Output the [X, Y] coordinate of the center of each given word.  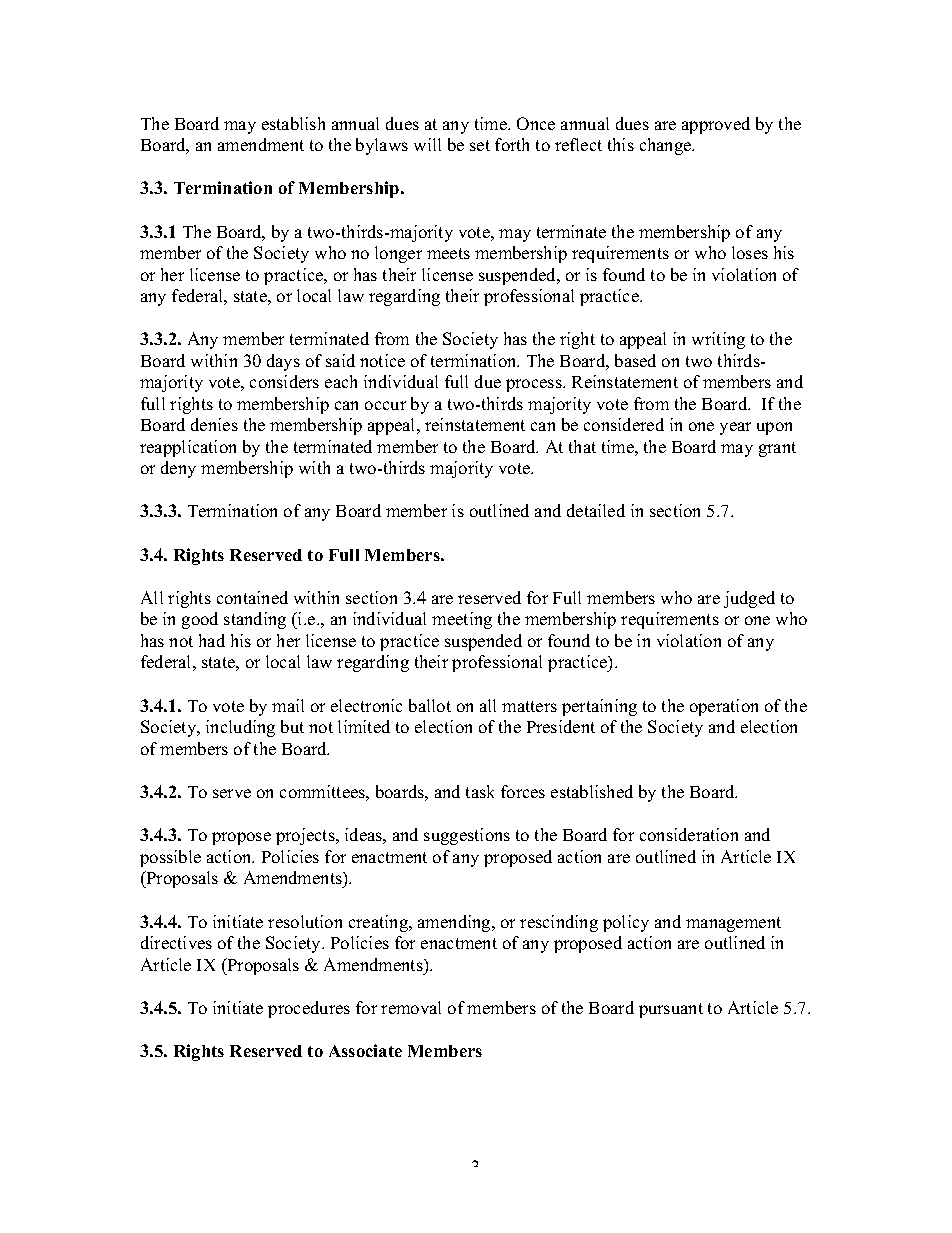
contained [252, 597]
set [480, 145]
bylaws [382, 146]
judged [749, 599]
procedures [309, 1009]
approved [716, 125]
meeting [462, 620]
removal [411, 1007]
